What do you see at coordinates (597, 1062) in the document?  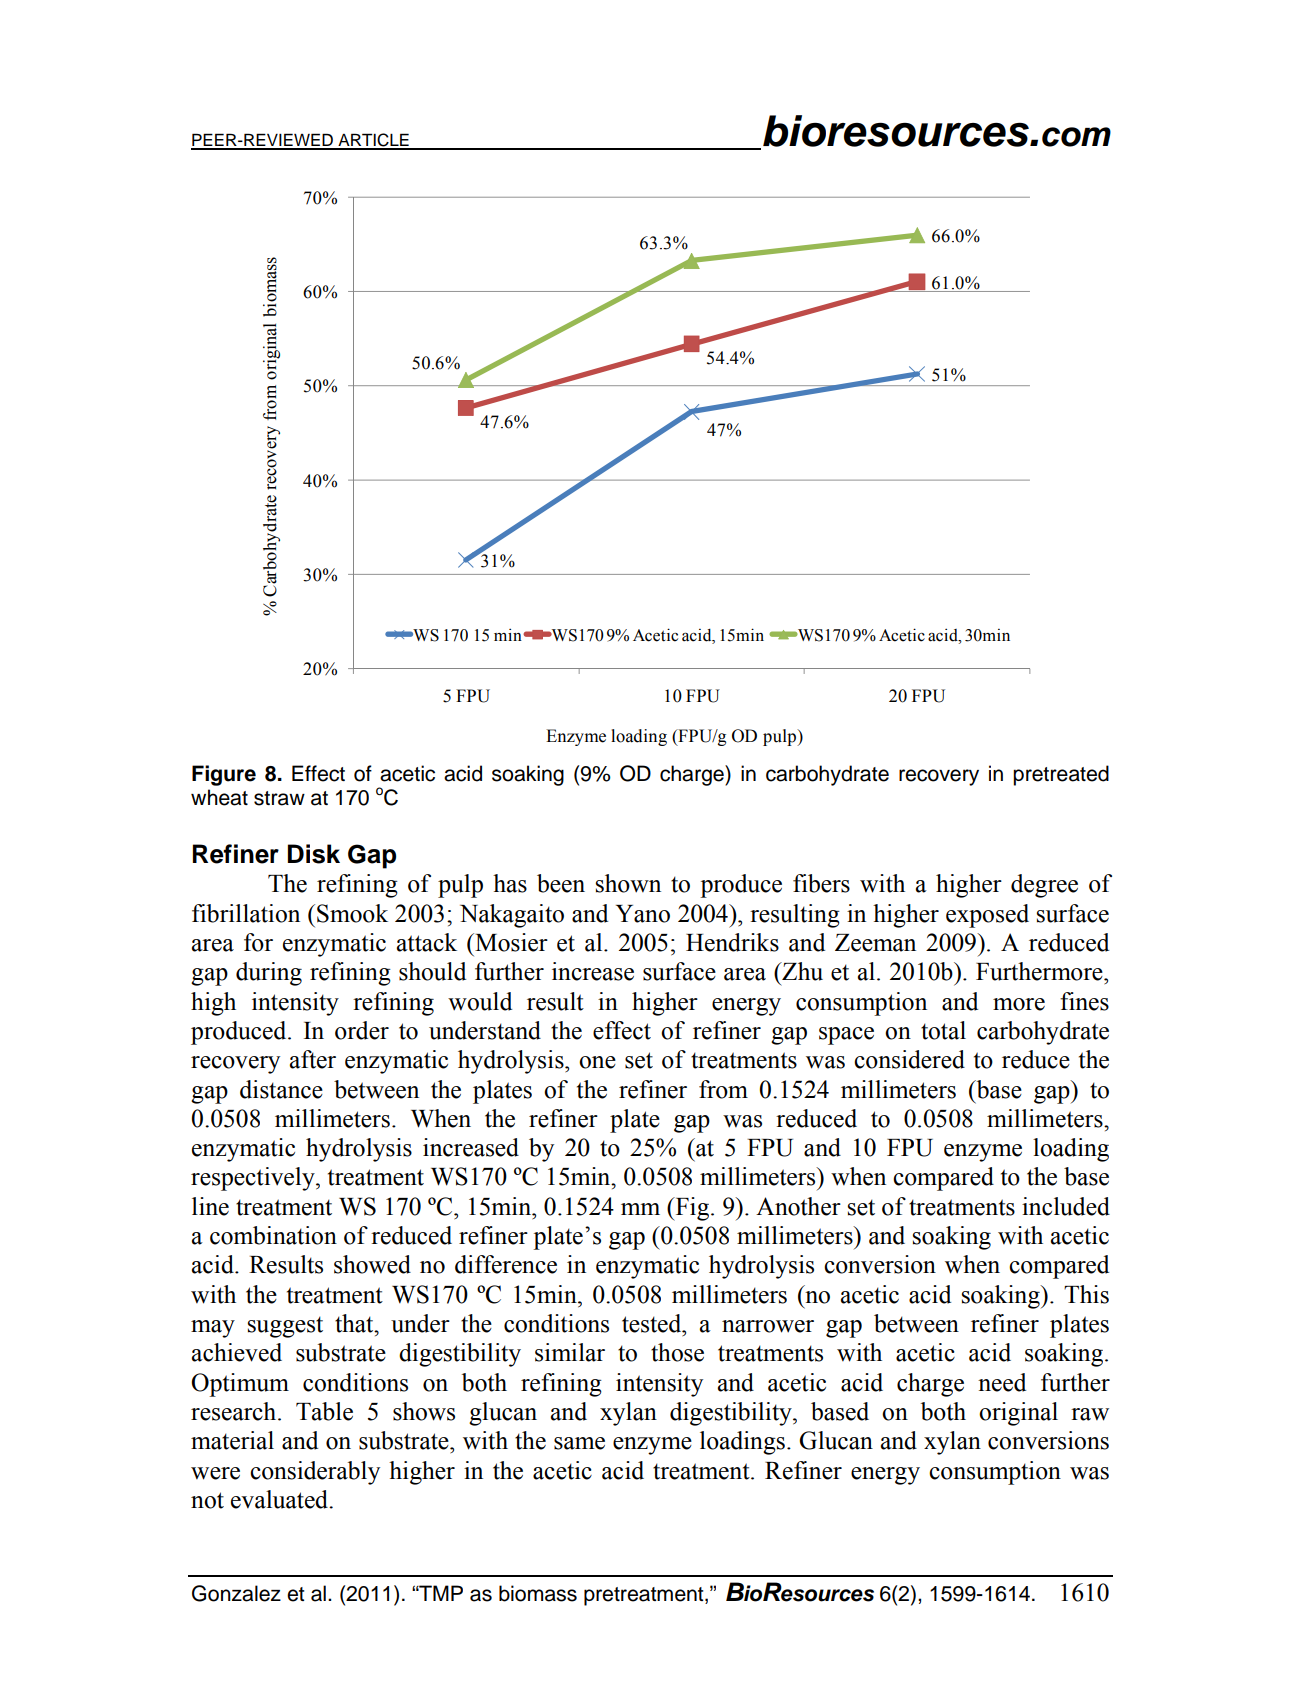 I see `one` at bounding box center [597, 1062].
